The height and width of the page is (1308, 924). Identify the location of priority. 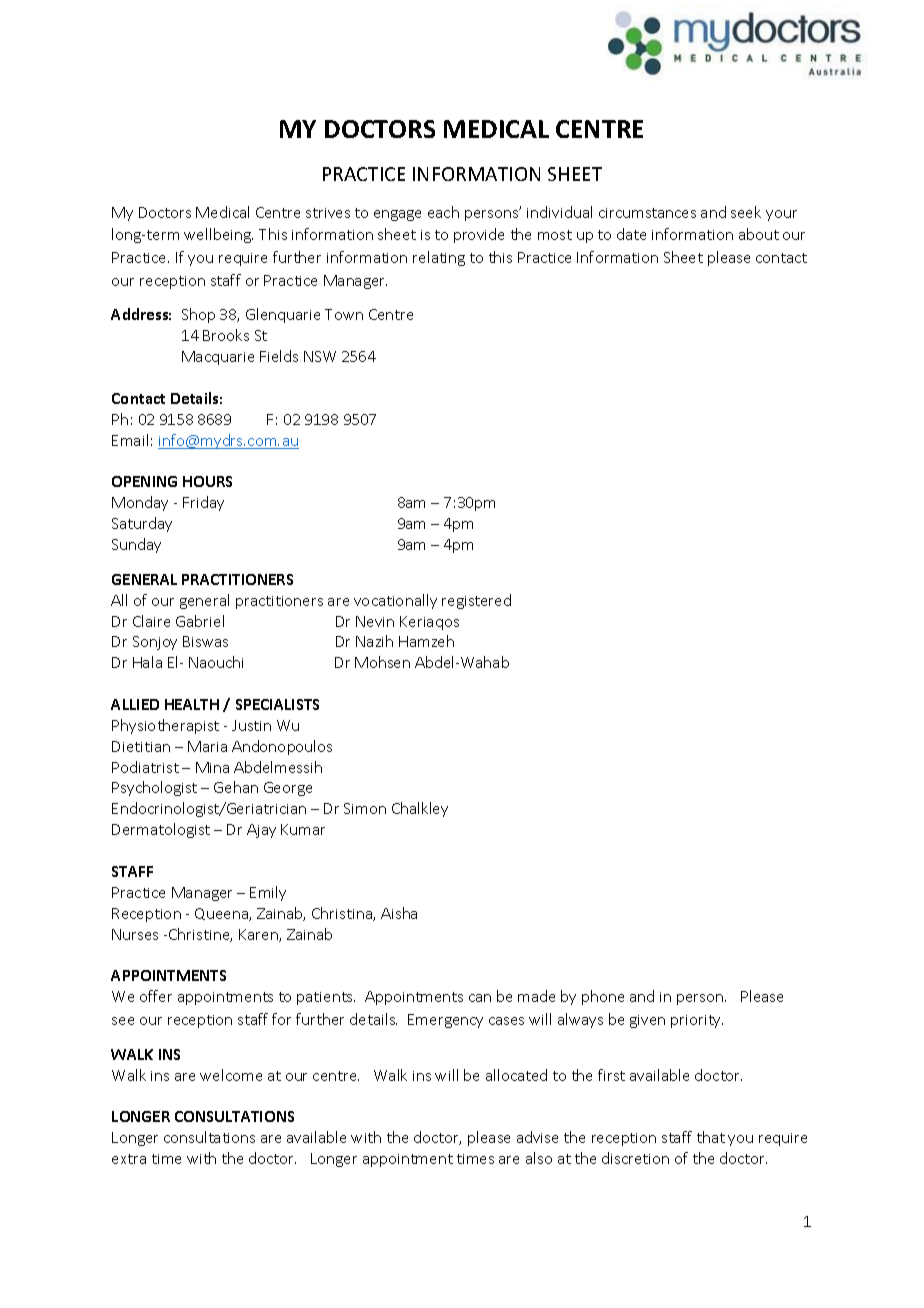
(697, 1021).
